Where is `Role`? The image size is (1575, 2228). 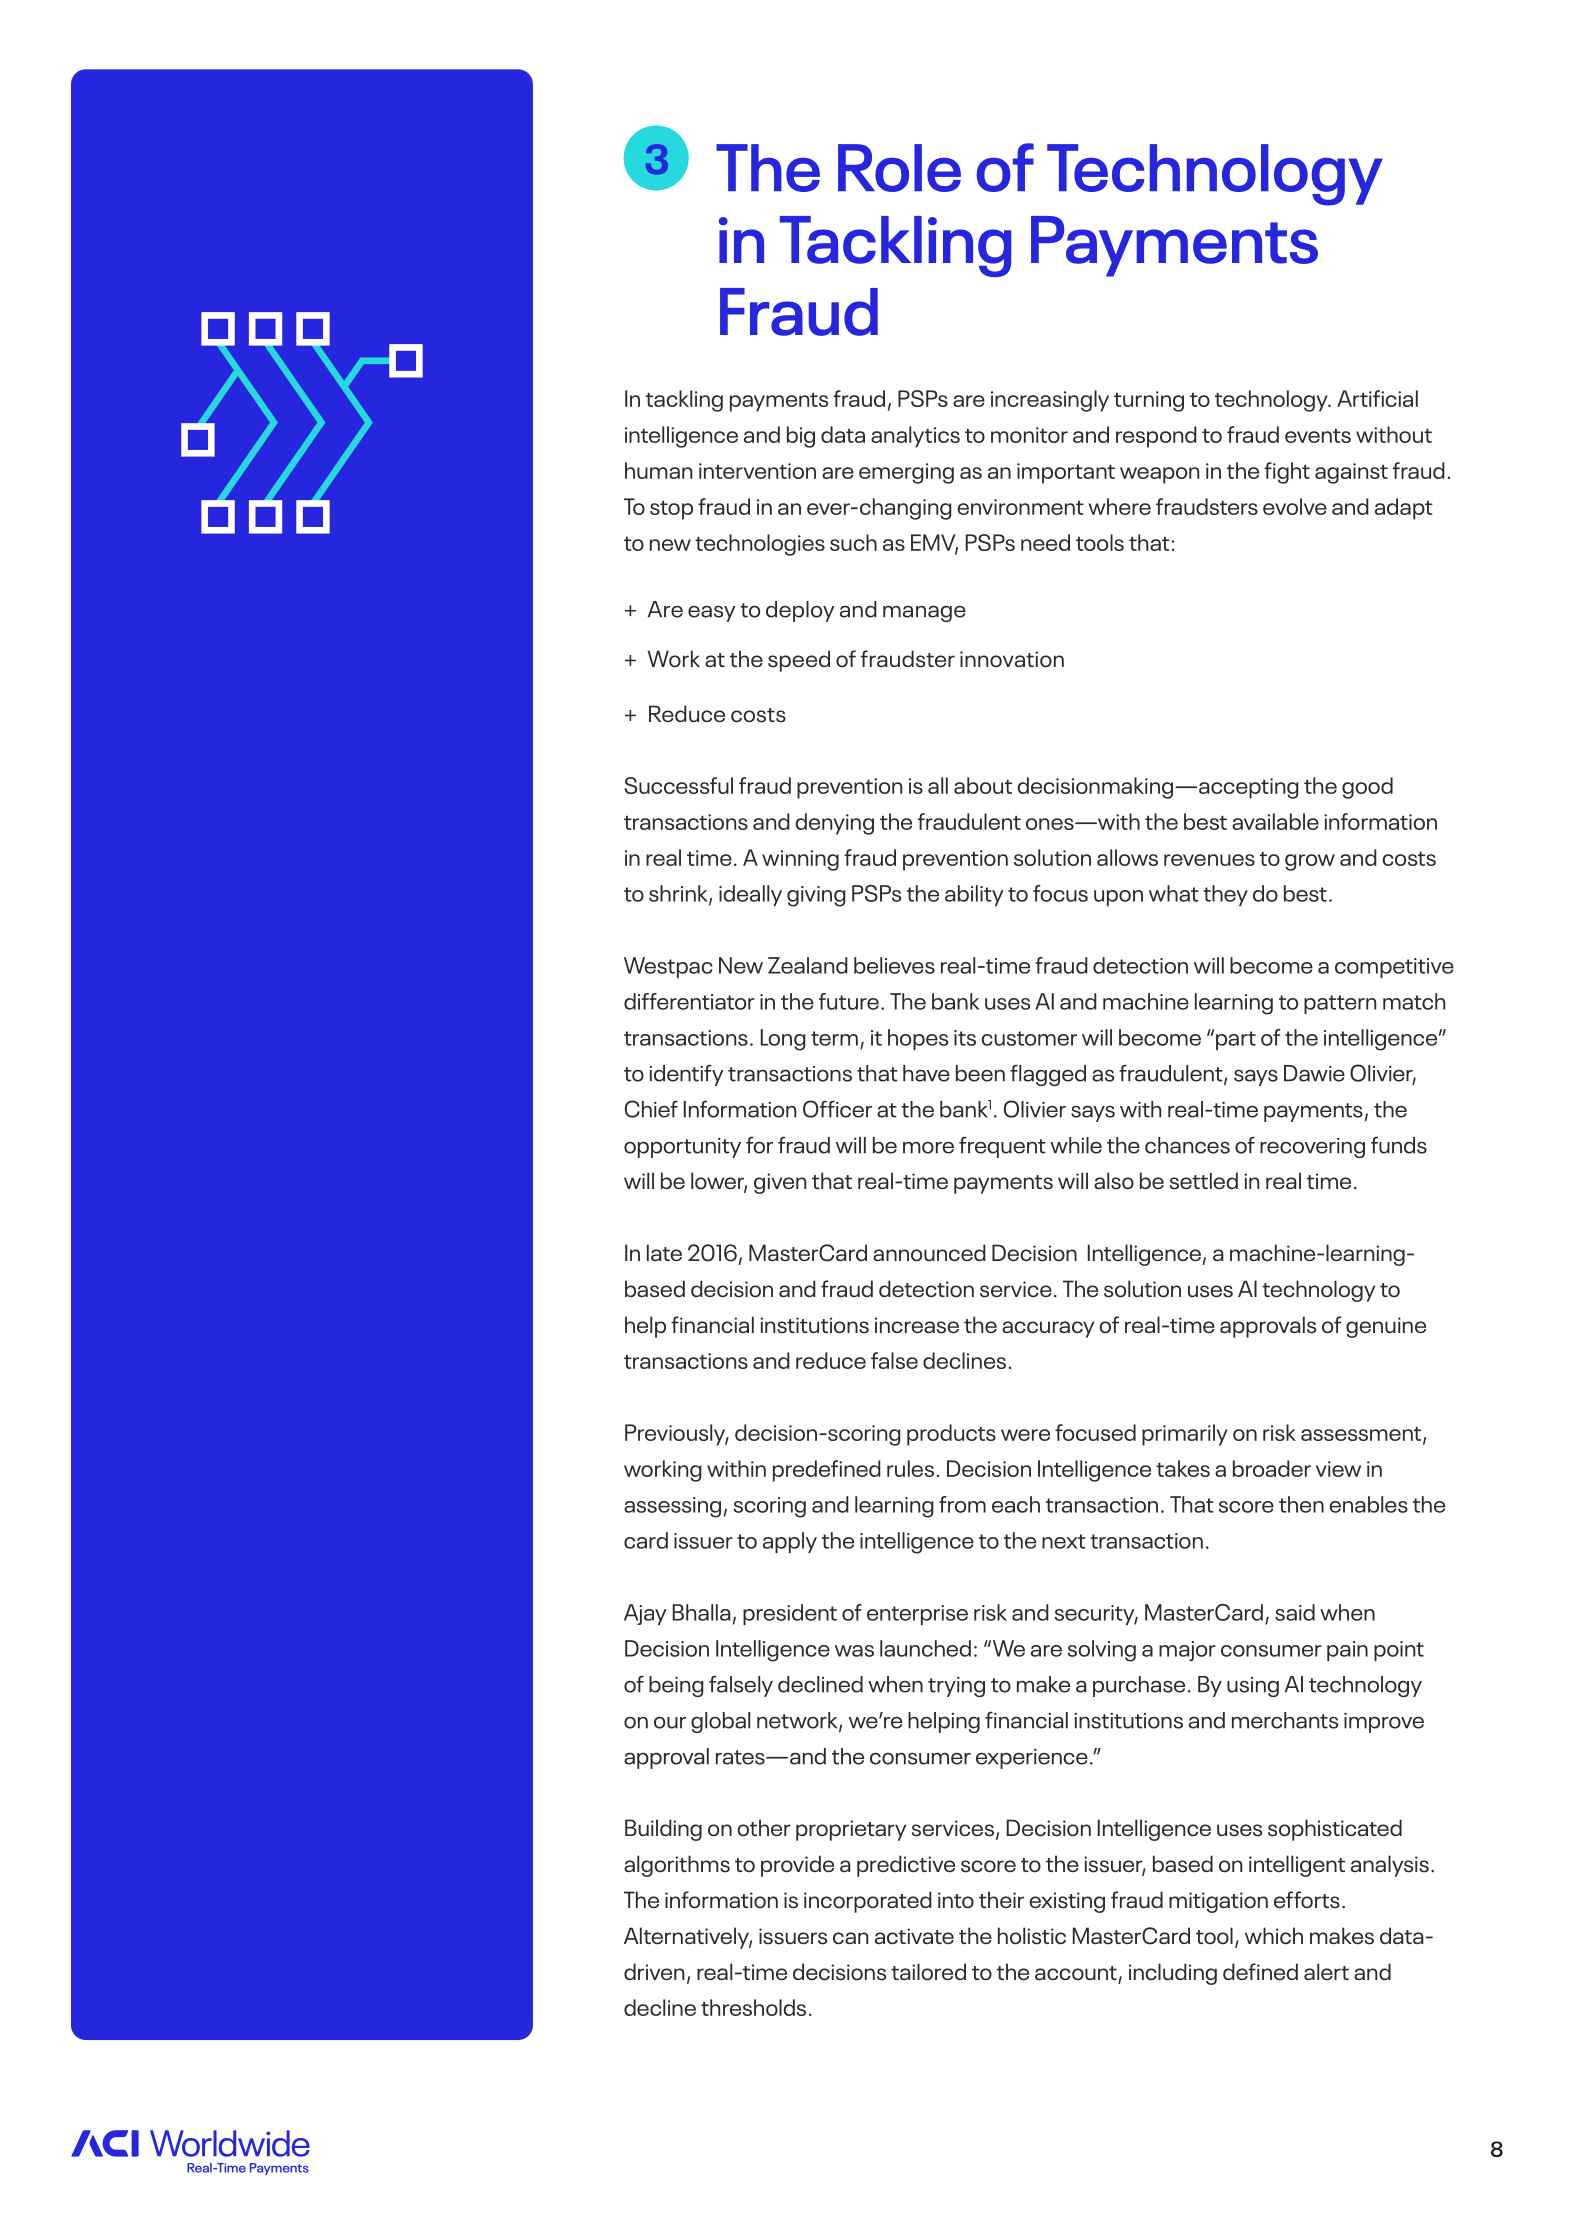
Role is located at coordinates (899, 168).
